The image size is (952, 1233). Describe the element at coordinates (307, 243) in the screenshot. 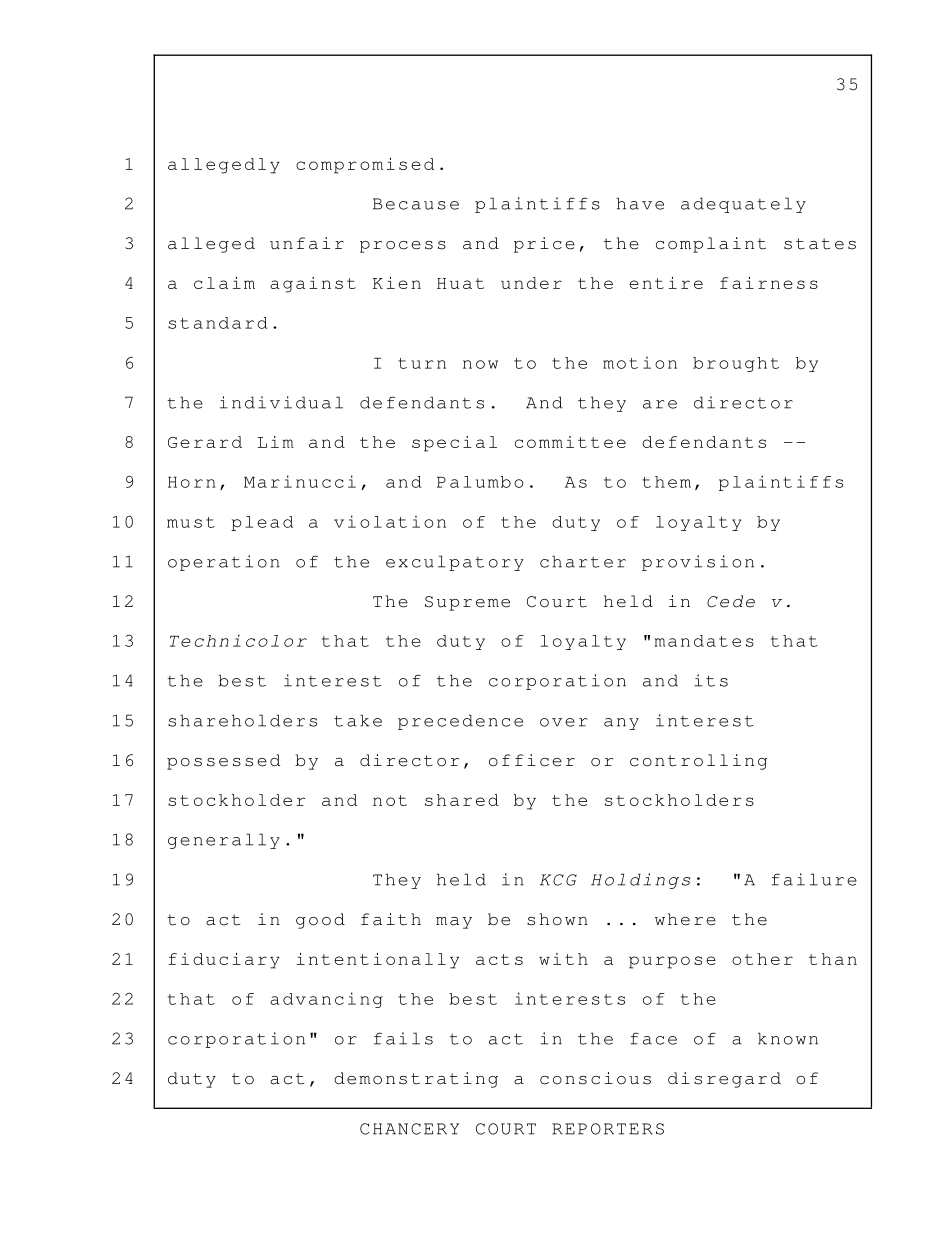

I see `unfair` at that location.
